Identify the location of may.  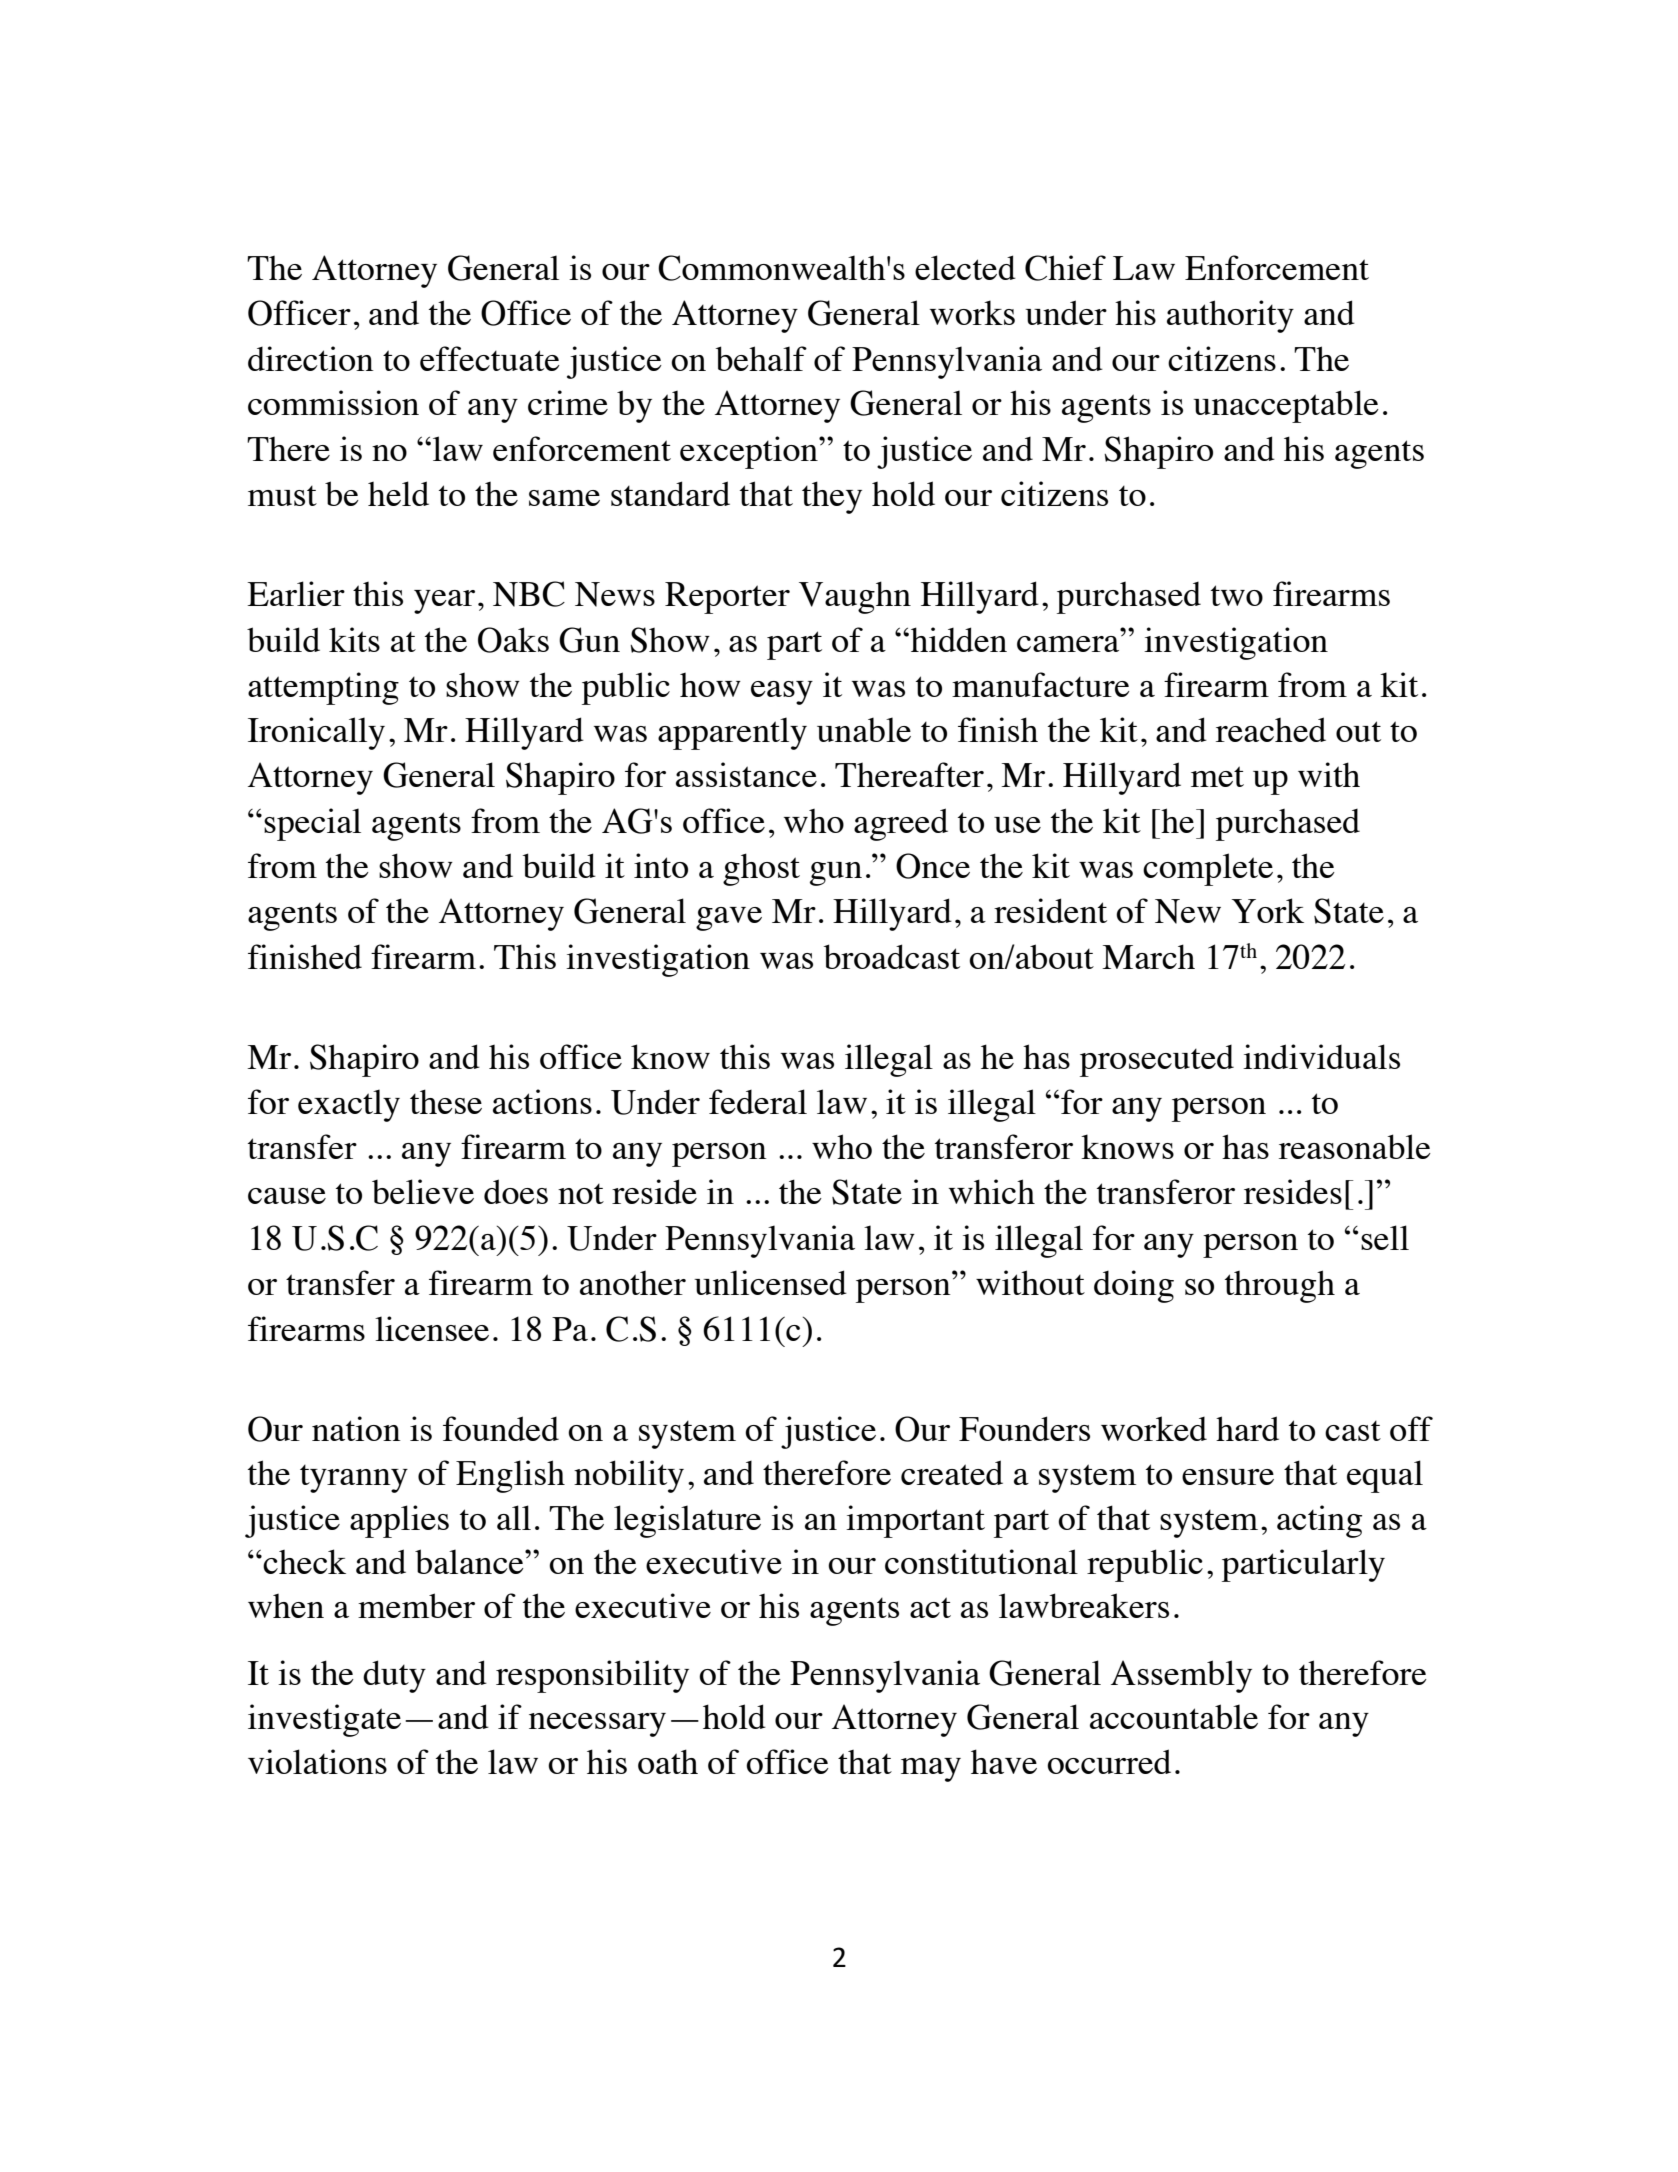
(931, 1770).
